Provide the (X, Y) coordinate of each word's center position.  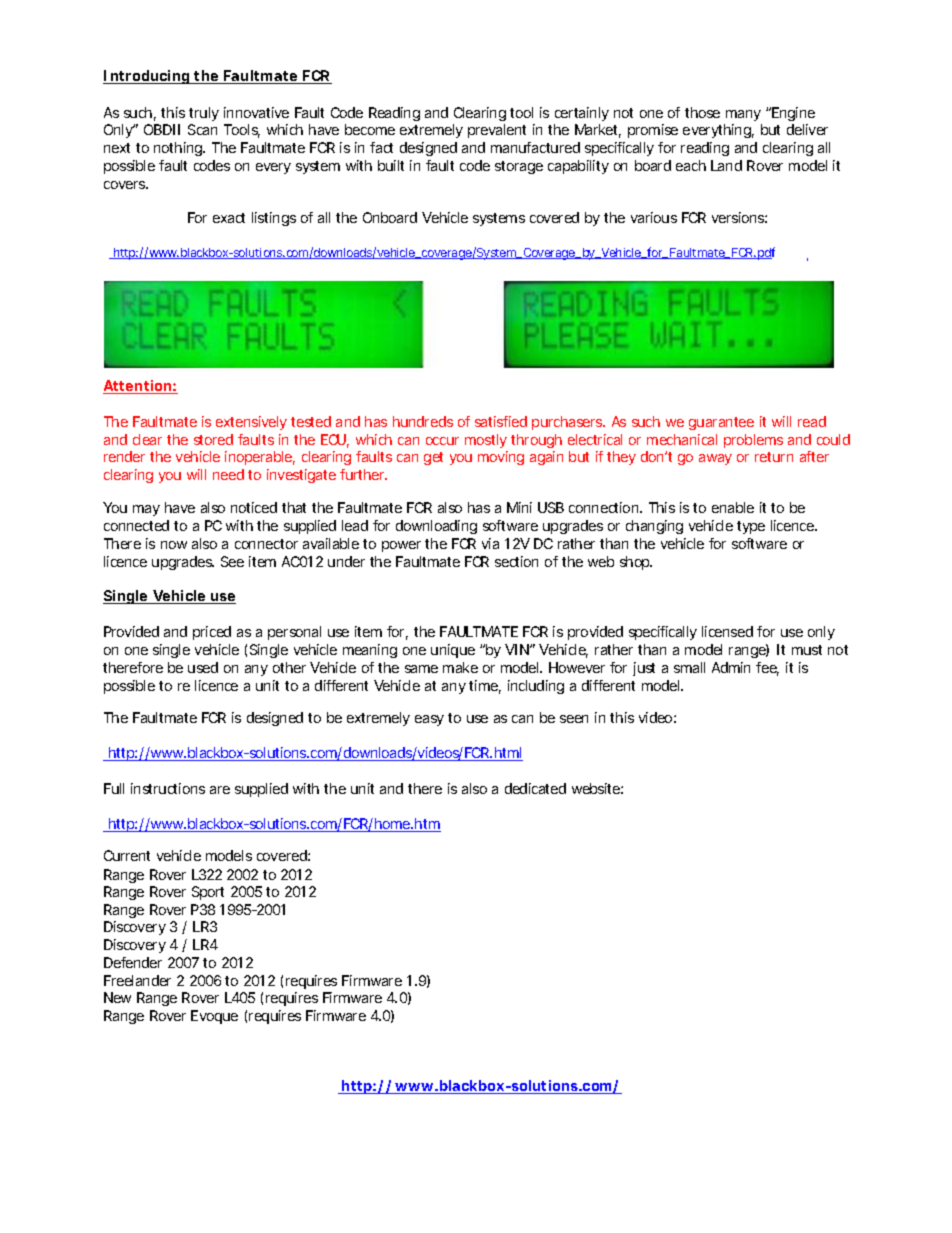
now (174, 545)
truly (204, 114)
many (743, 115)
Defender (133, 962)
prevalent (497, 131)
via (490, 543)
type (751, 527)
